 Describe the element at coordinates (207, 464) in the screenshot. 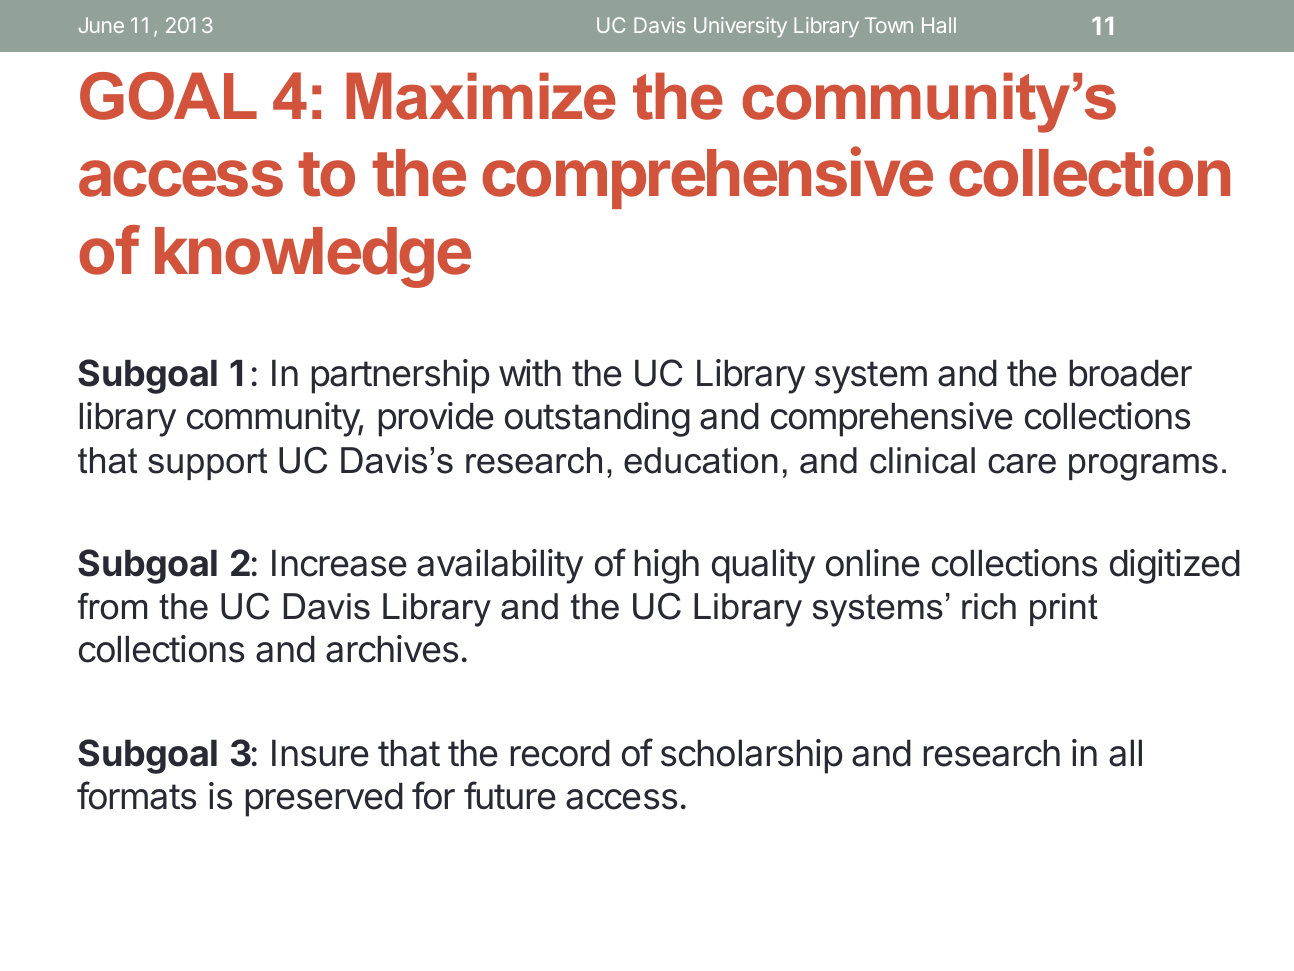

I see `support` at that location.
